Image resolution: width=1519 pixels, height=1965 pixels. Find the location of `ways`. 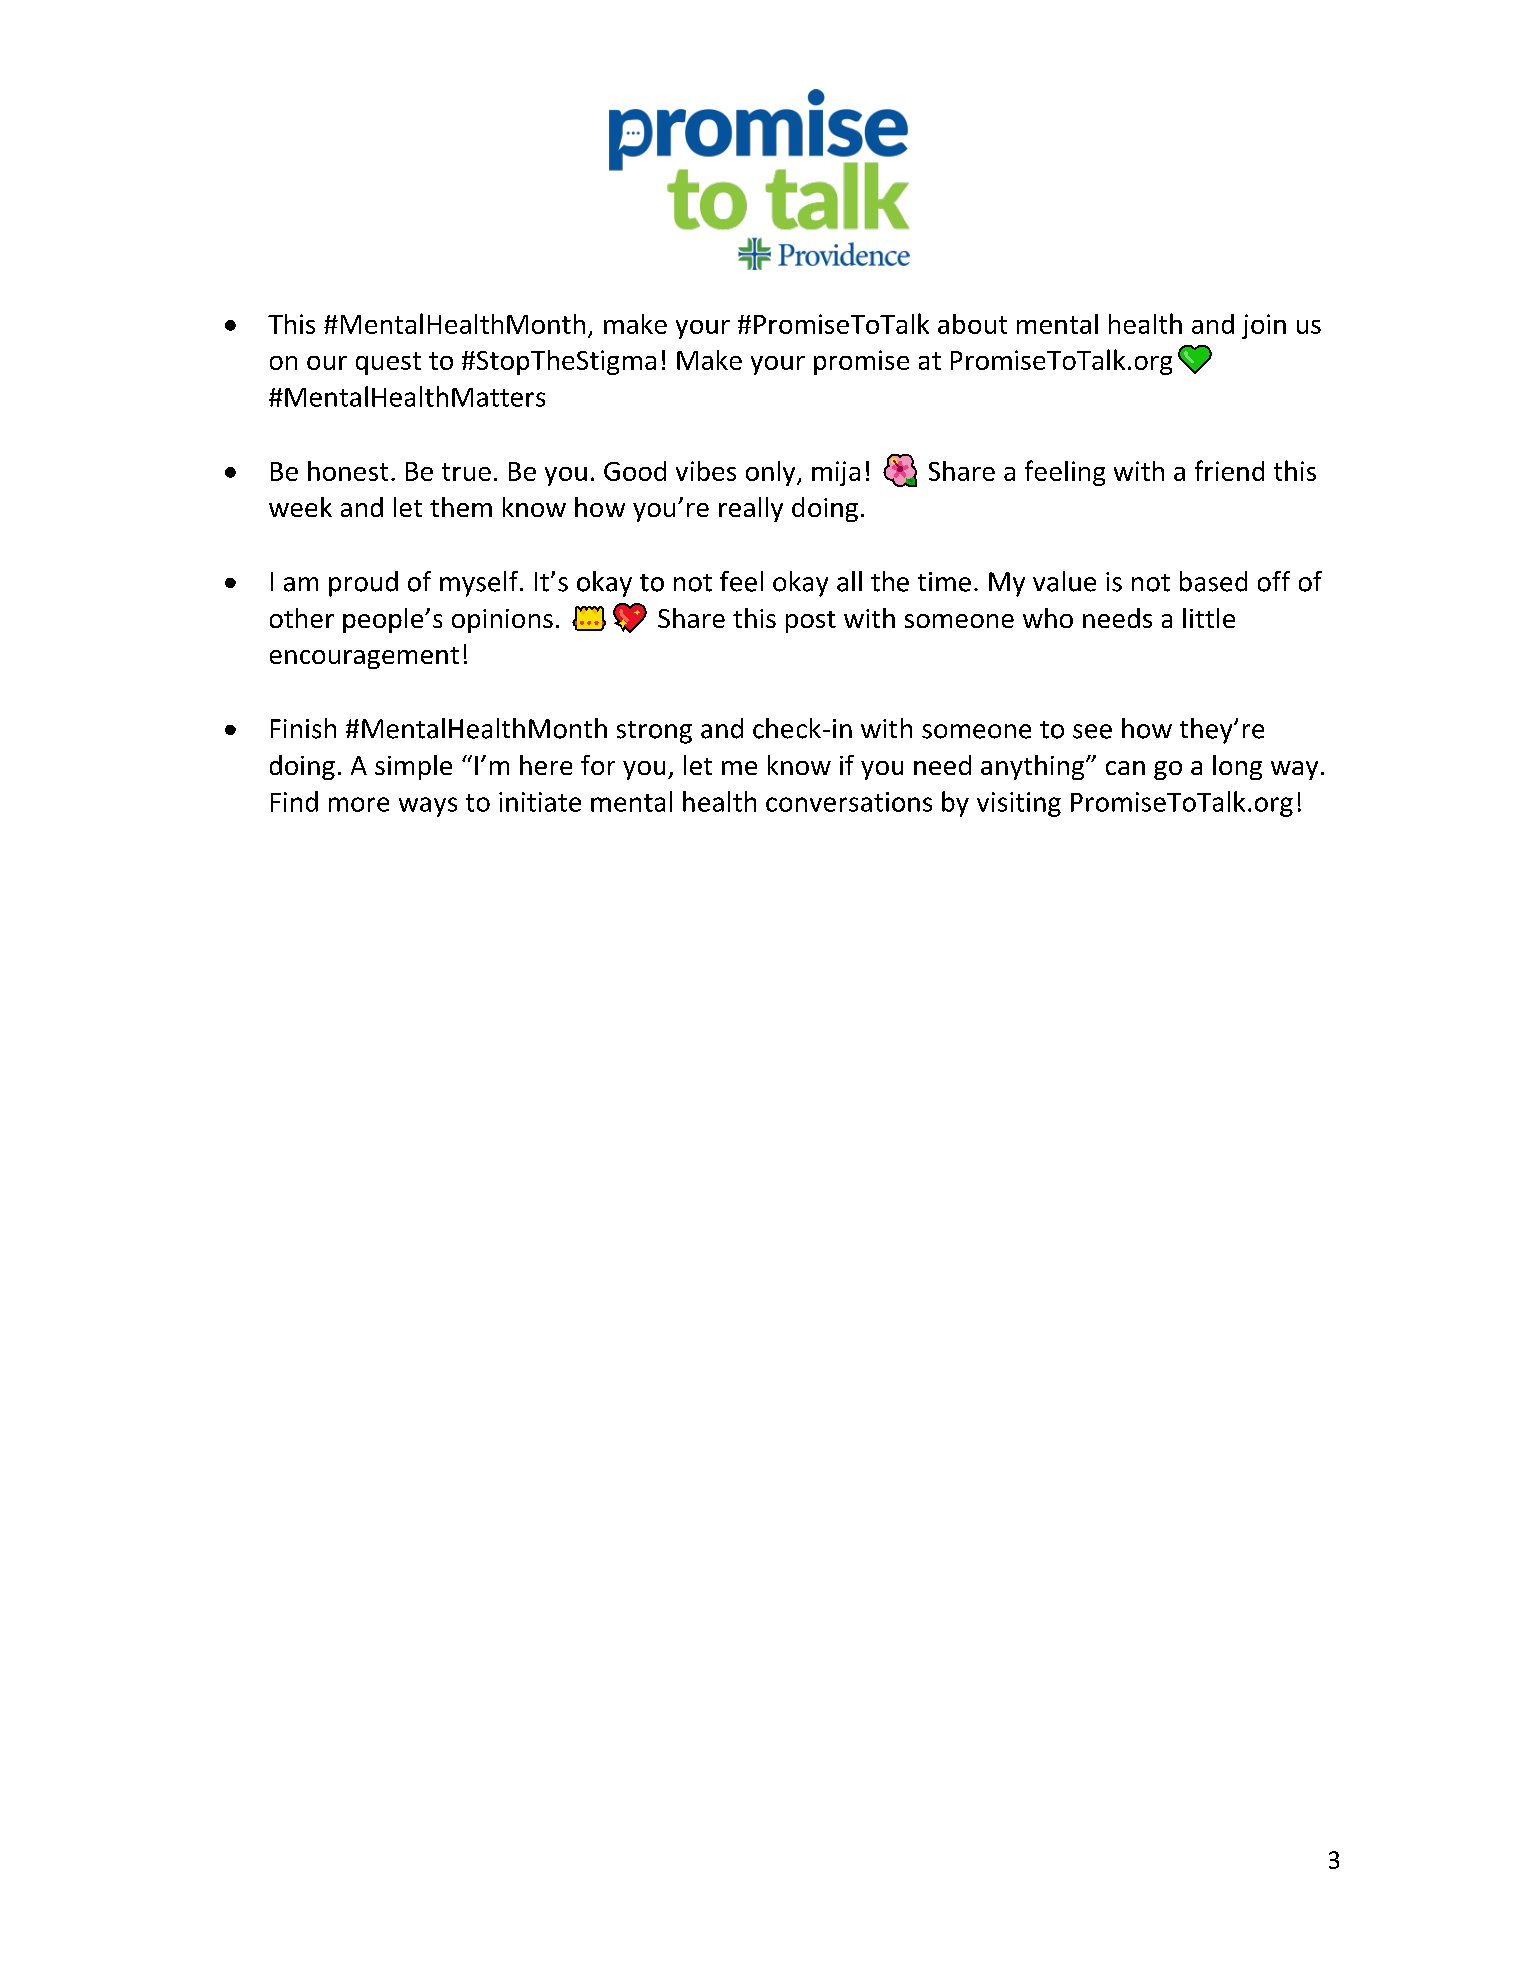

ways is located at coordinates (428, 807).
